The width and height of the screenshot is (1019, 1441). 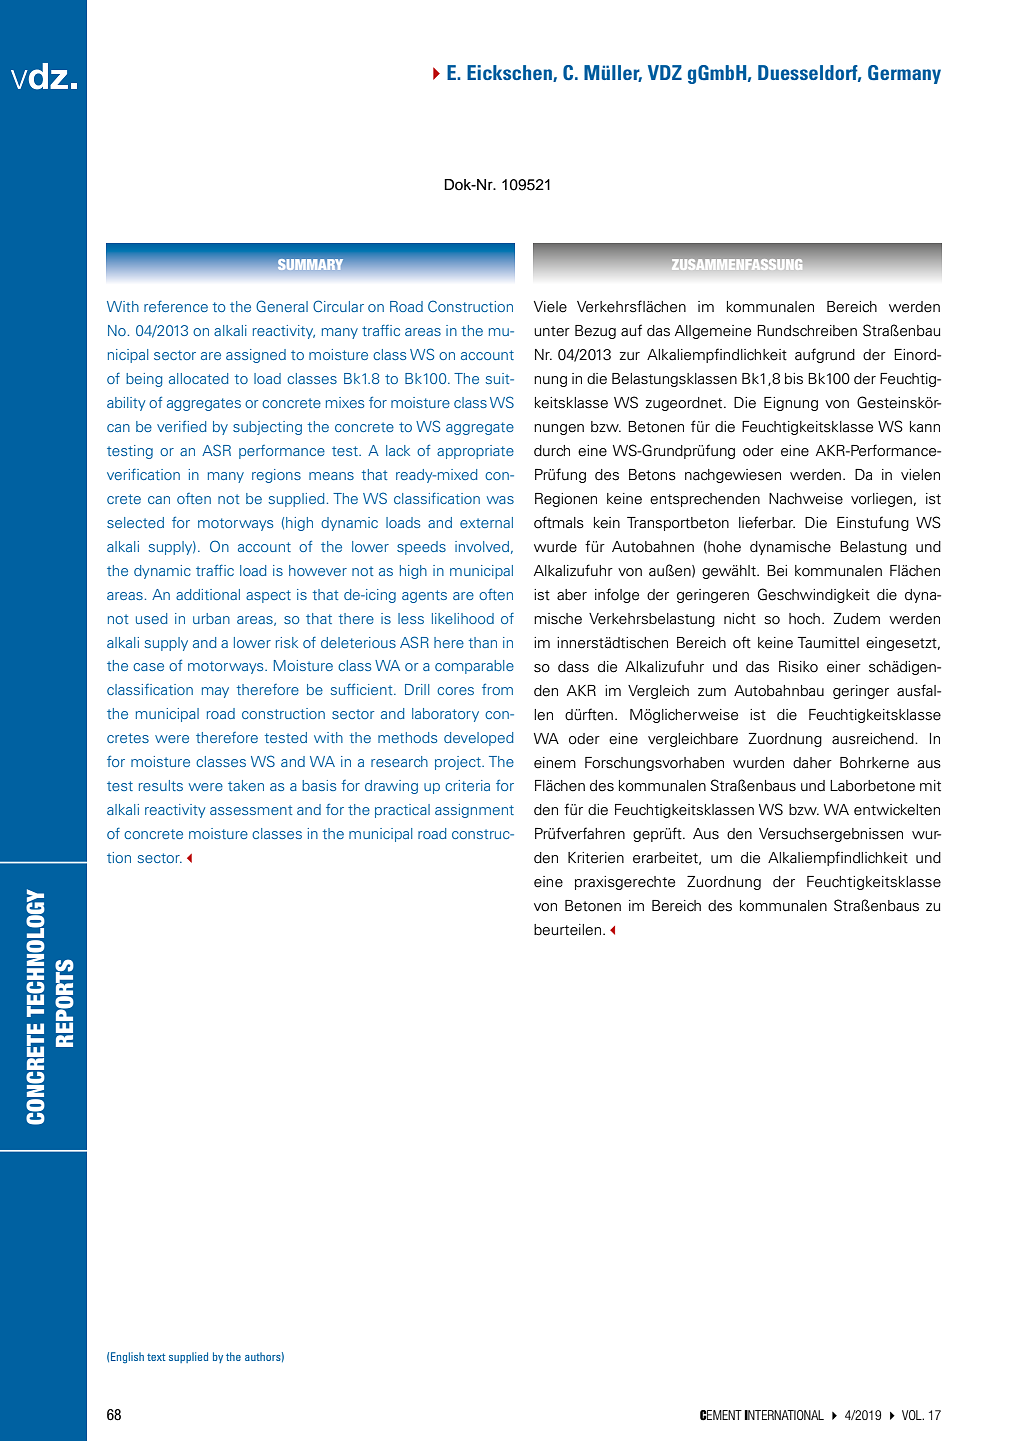 What do you see at coordinates (721, 1415) in the screenshot?
I see `CEMENT` at bounding box center [721, 1415].
